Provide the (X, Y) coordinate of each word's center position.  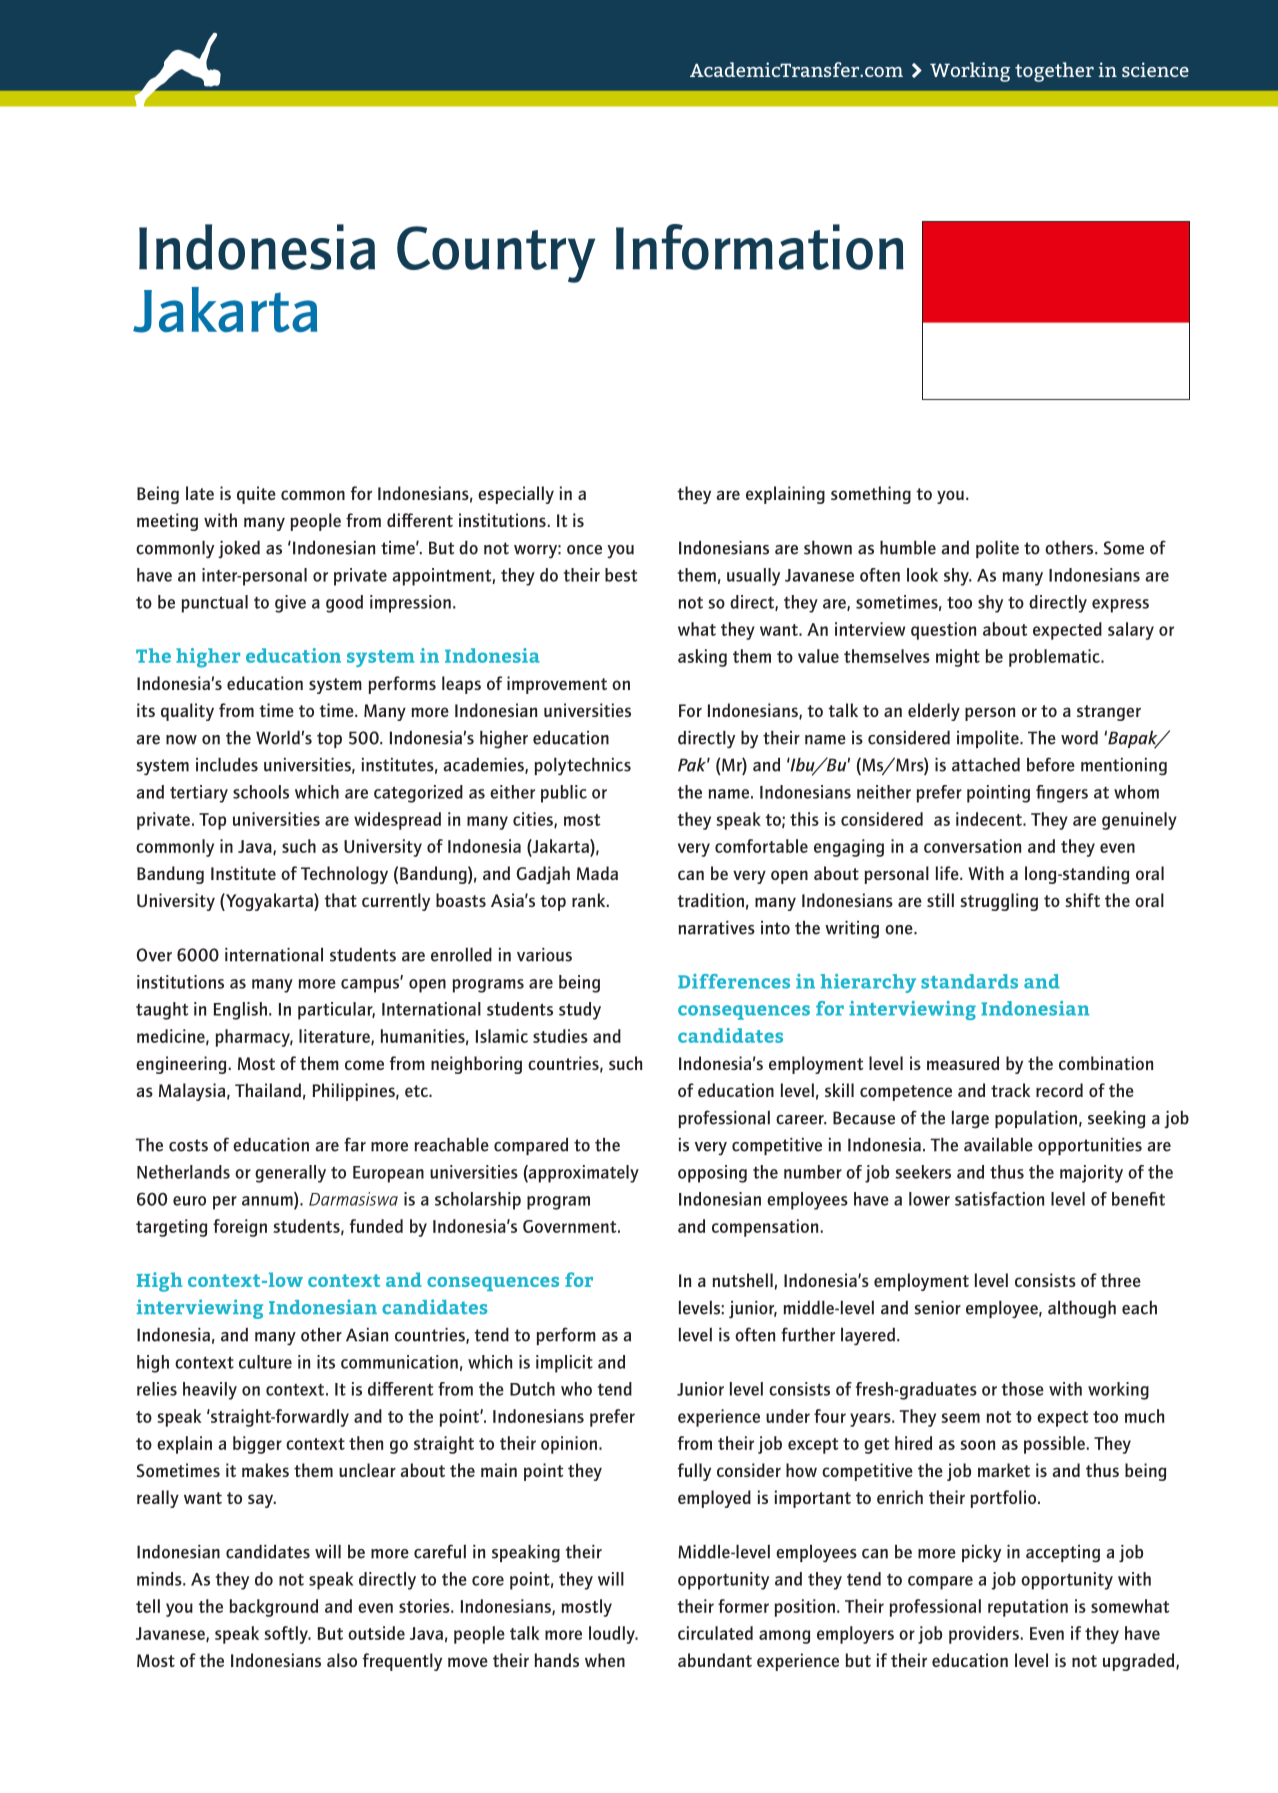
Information (760, 247)
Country (496, 254)
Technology (344, 875)
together (1054, 72)
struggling (999, 902)
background (274, 1608)
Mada (597, 873)
